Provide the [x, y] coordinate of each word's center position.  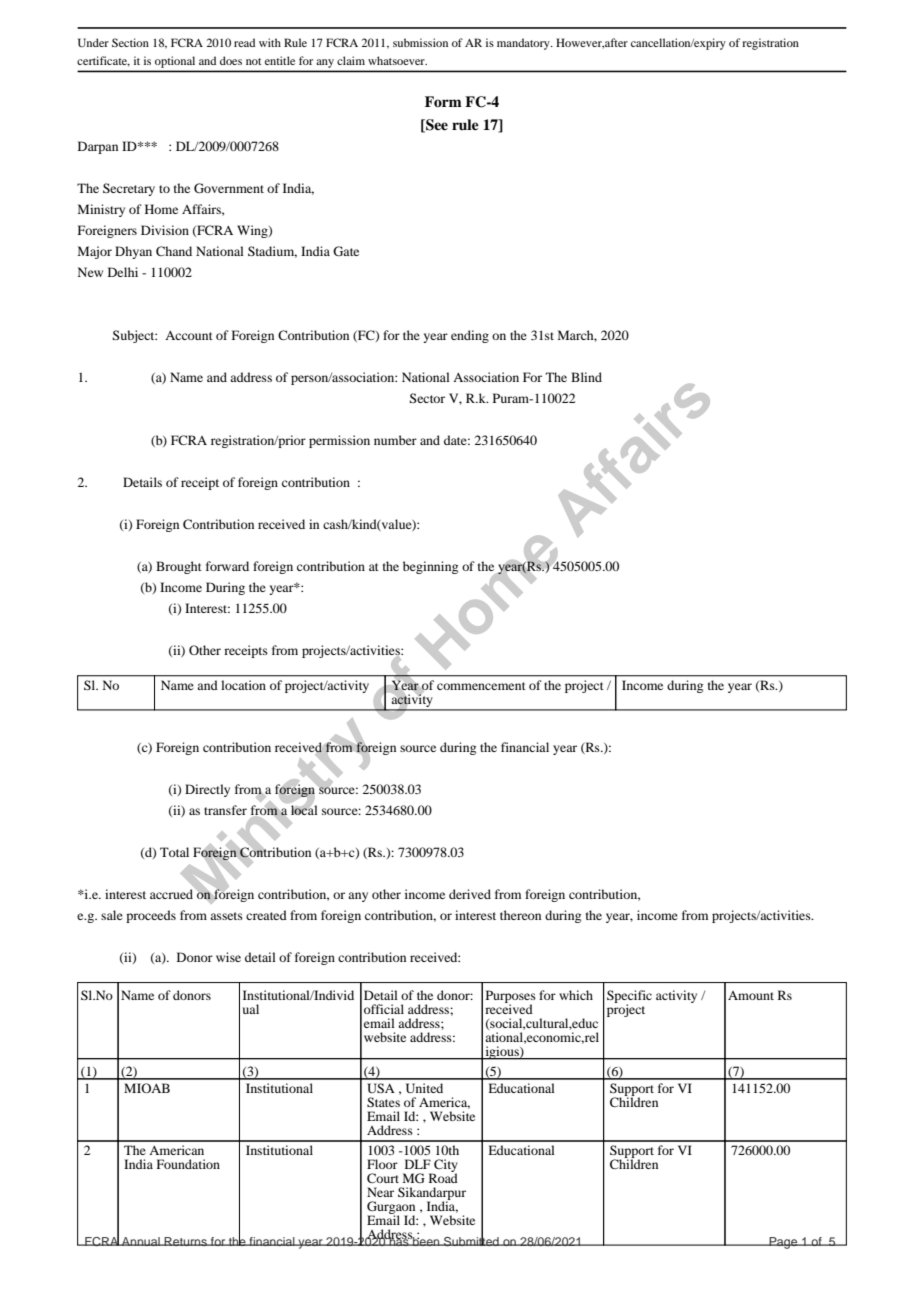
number [395, 440]
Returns [186, 1241]
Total [174, 852]
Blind [586, 377]
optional [175, 62]
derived [470, 894]
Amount [751, 995]
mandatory [524, 44]
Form [443, 101]
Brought [179, 567]
